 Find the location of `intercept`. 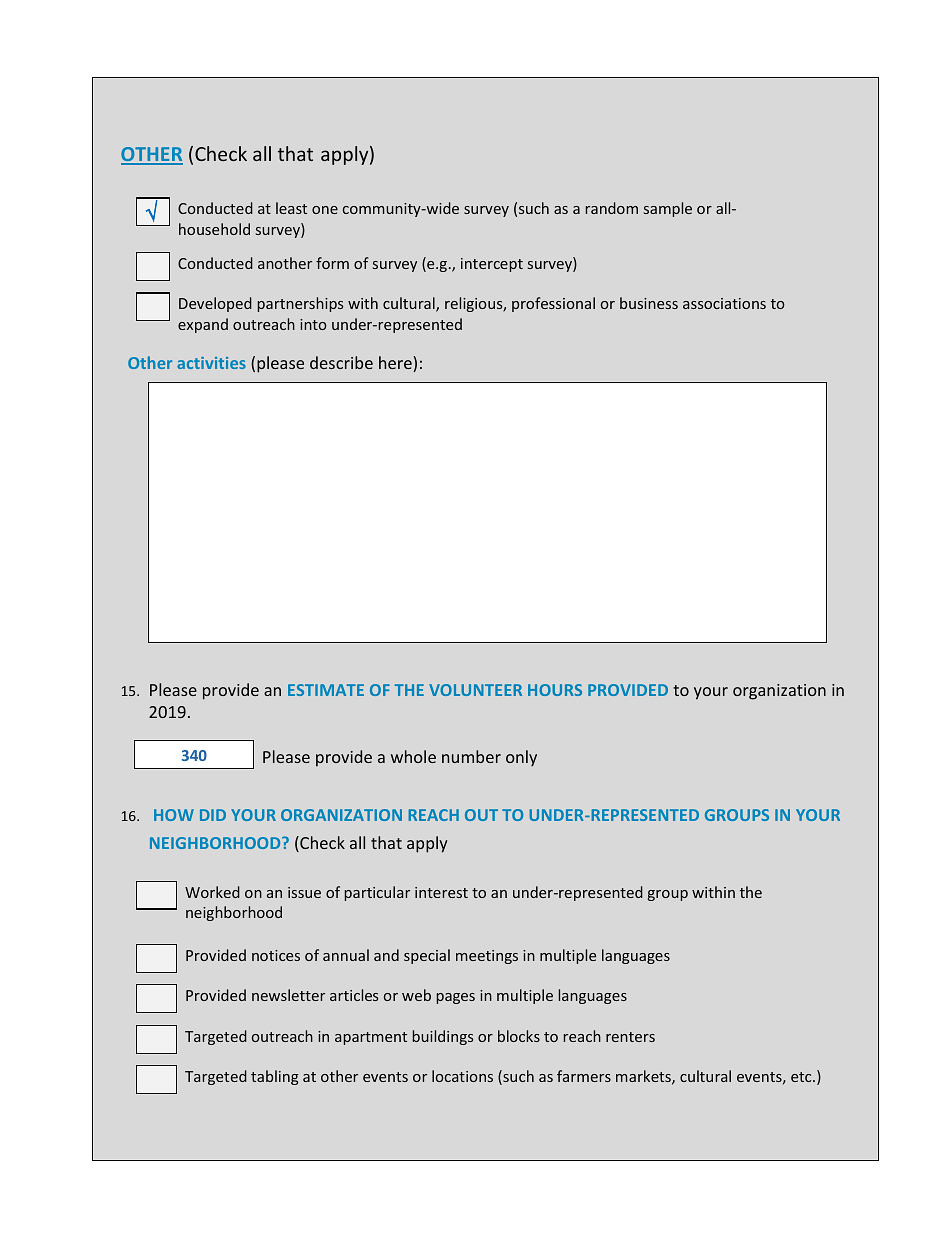

intercept is located at coordinates (492, 265).
